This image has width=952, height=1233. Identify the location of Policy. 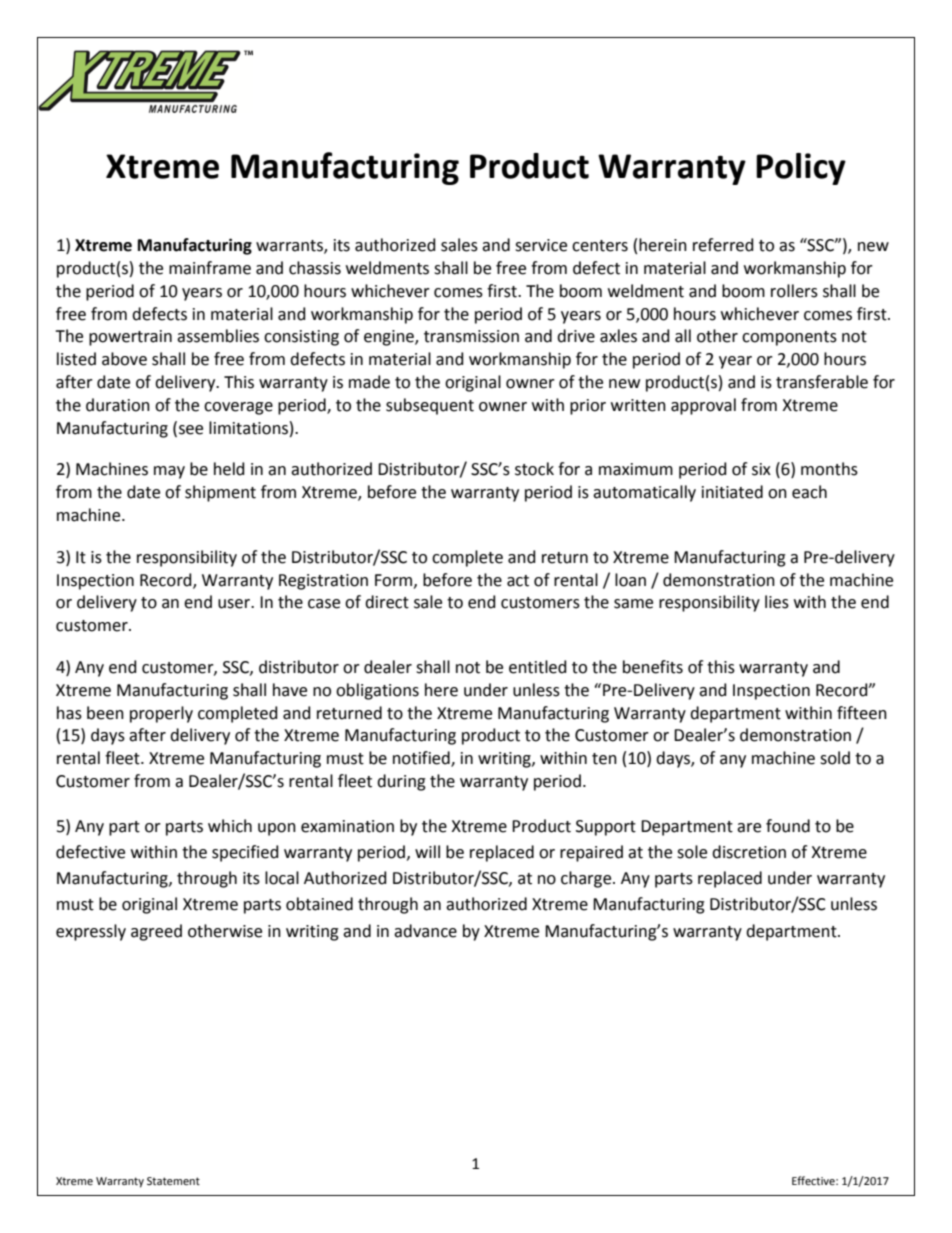
(801, 169).
